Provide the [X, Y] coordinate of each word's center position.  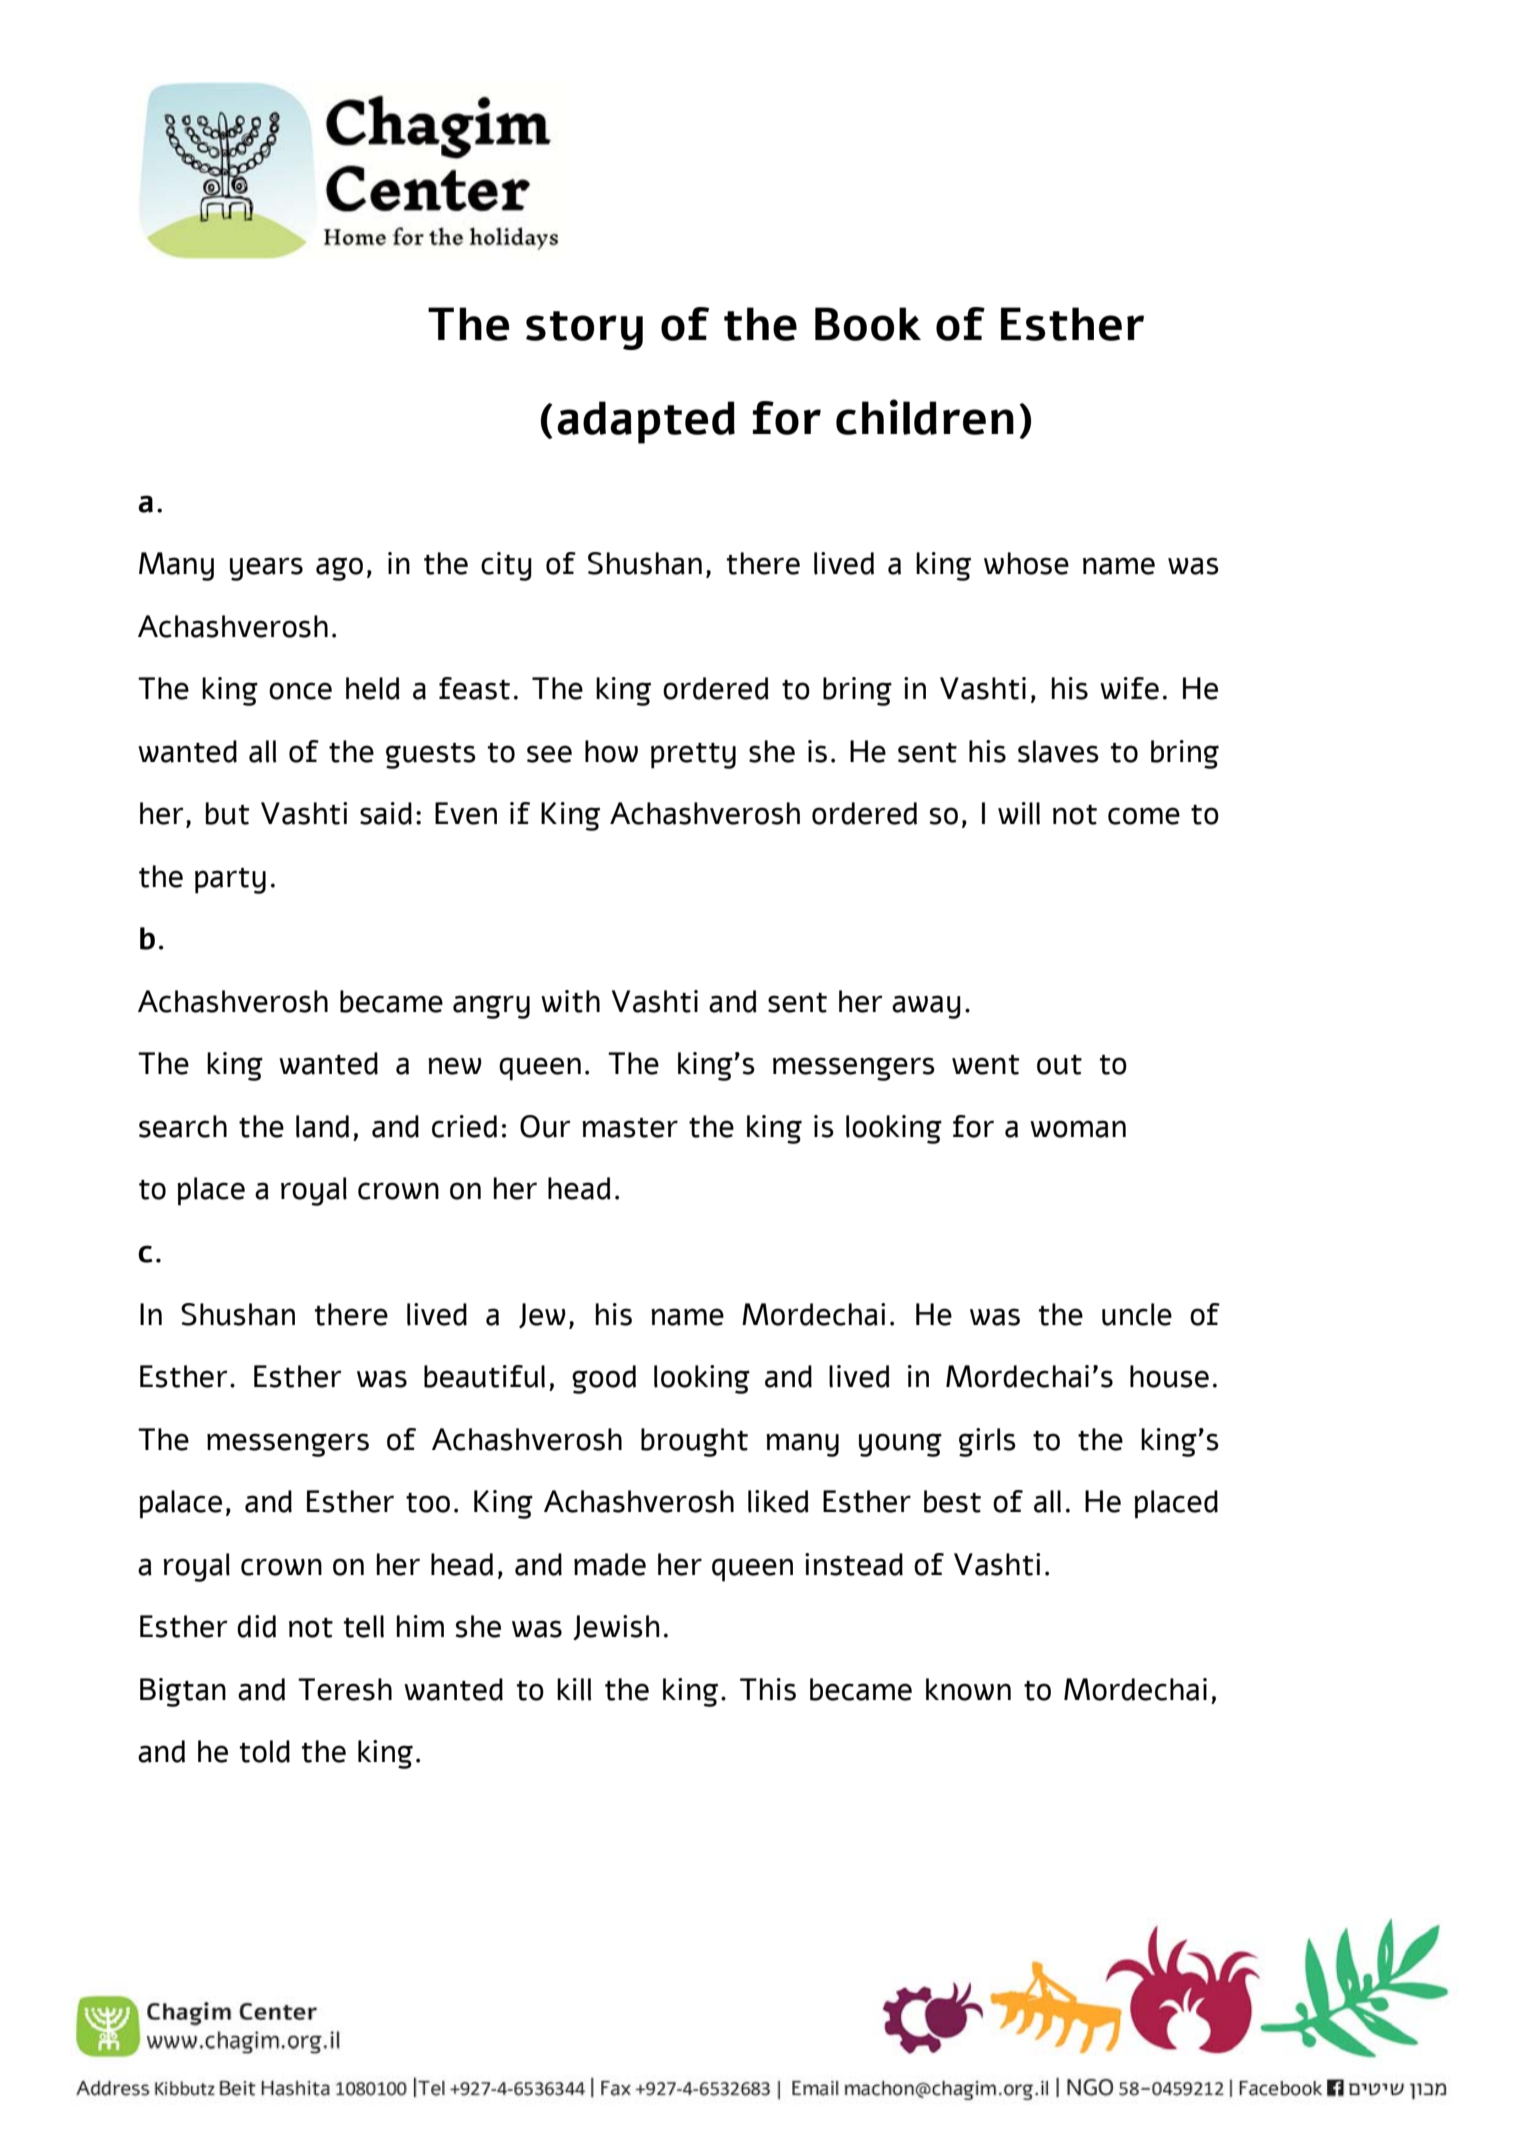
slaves [1058, 751]
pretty [693, 756]
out [1059, 1065]
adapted [646, 422]
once [300, 691]
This [768, 1689]
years [266, 569]
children [925, 417]
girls [987, 1442]
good [604, 1379]
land [322, 1126]
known [968, 1689]
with [570, 1001]
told [265, 1751]
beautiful [484, 1376]
